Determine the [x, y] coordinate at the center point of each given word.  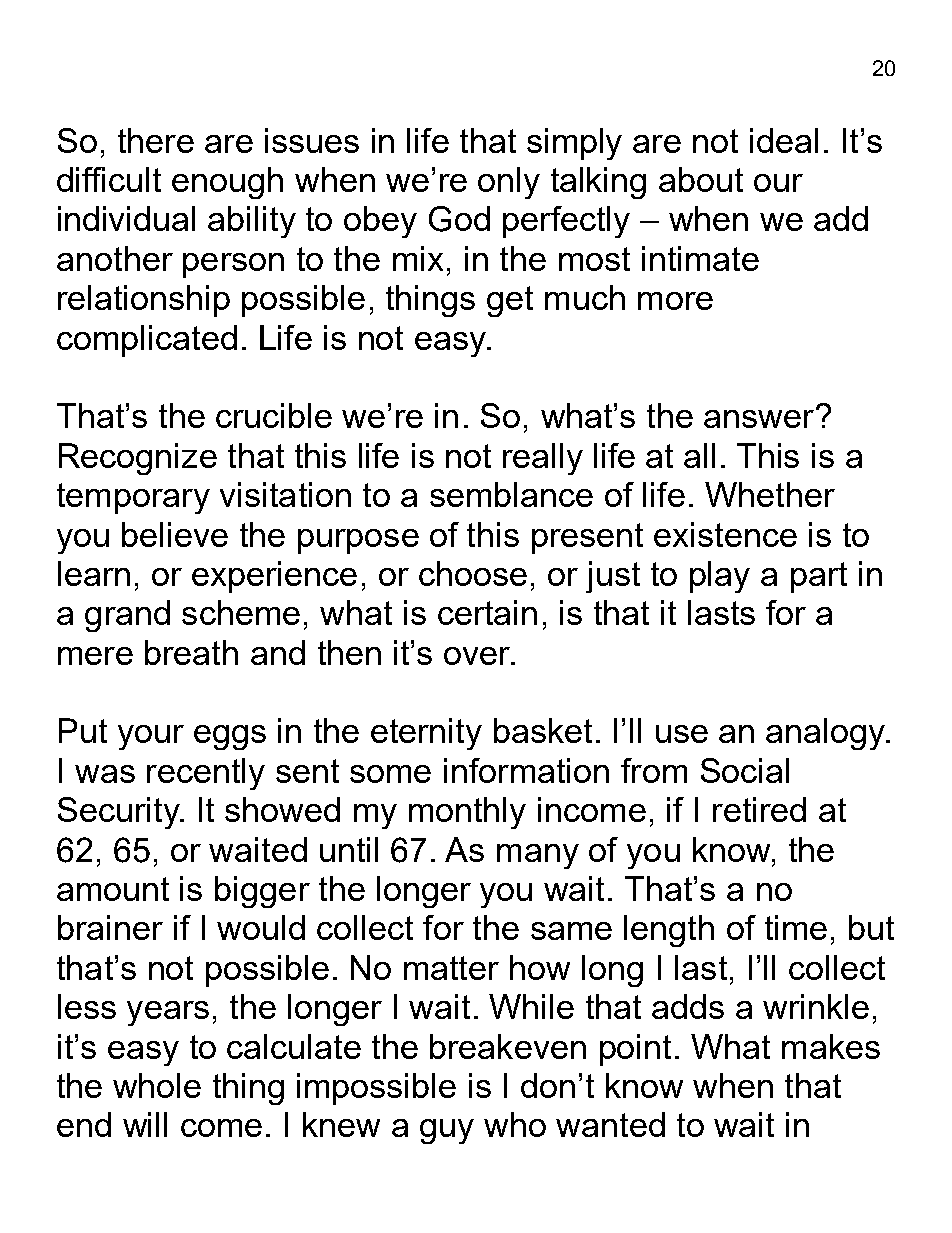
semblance [511, 494]
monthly [467, 813]
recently [206, 774]
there [156, 140]
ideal [784, 140]
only [509, 183]
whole [157, 1085]
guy [447, 1131]
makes [831, 1046]
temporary [133, 498]
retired [759, 809]
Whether [770, 494]
